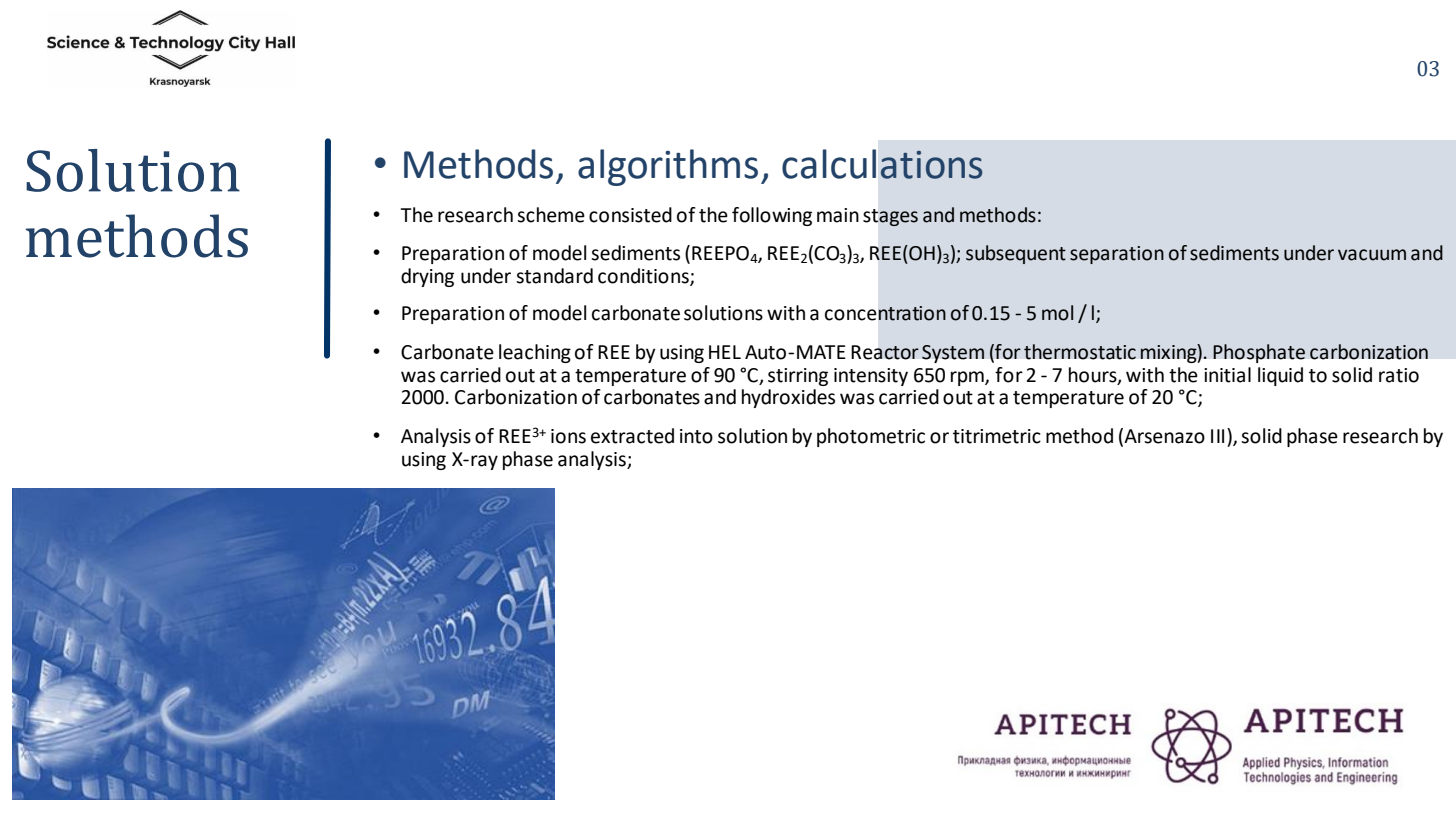 The image size is (1456, 819). I want to click on stages, so click(890, 217).
